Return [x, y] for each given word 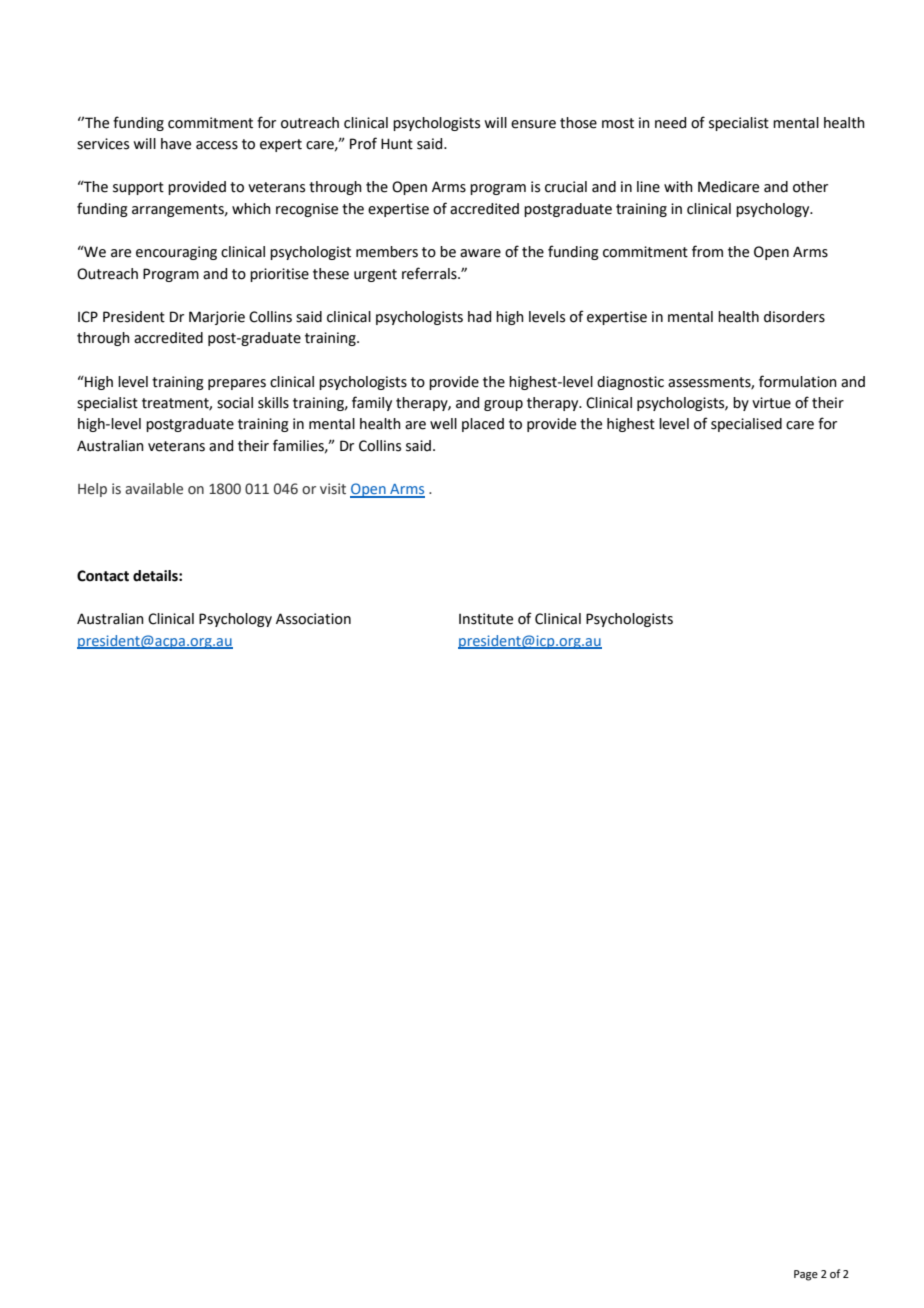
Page [806, 1275]
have [176, 144]
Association [313, 619]
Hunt [397, 144]
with [678, 187]
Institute [486, 619]
